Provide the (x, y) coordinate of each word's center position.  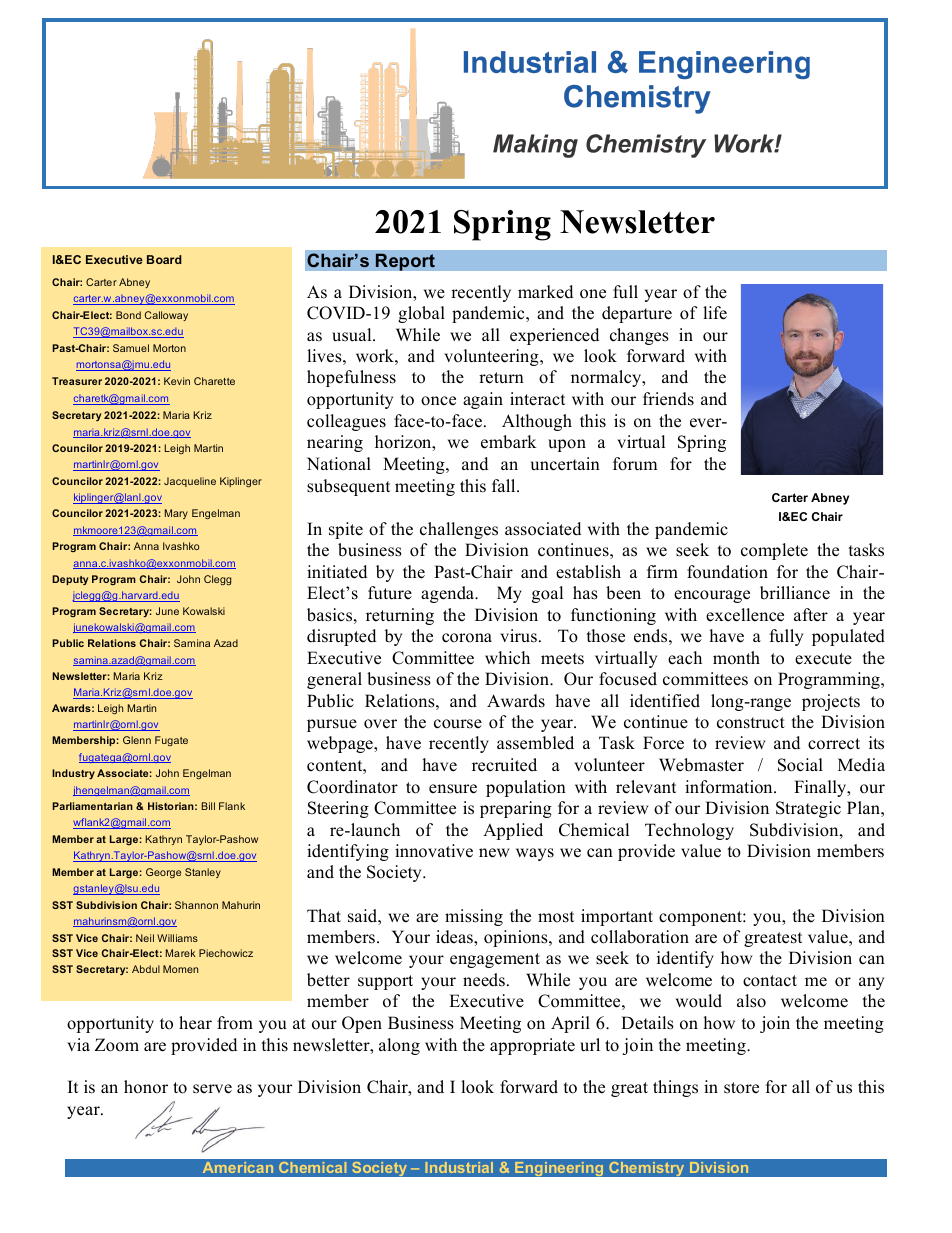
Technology (689, 831)
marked (545, 292)
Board (164, 259)
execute (823, 659)
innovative (434, 851)
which (507, 658)
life (715, 313)
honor (146, 1087)
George (163, 873)
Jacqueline (190, 482)
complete (774, 551)
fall (505, 485)
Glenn (137, 740)
